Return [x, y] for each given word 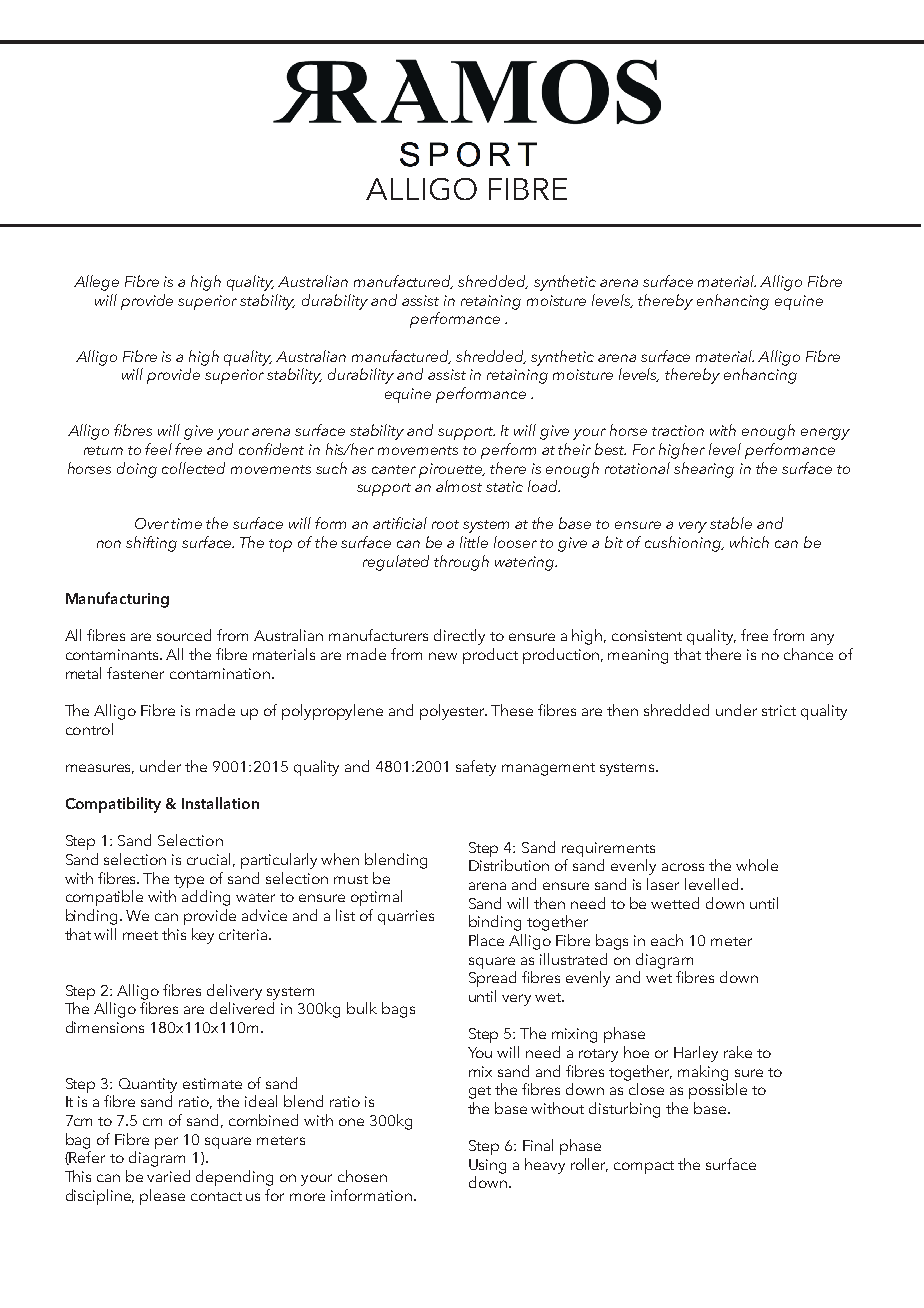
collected [193, 468]
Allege [96, 283]
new [443, 656]
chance [808, 654]
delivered [242, 1008]
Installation [220, 803]
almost [459, 486]
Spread [492, 979]
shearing [704, 470]
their [574, 449]
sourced [184, 635]
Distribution [509, 865]
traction [678, 430]
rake [738, 1052]
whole [757, 865]
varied [168, 1176]
